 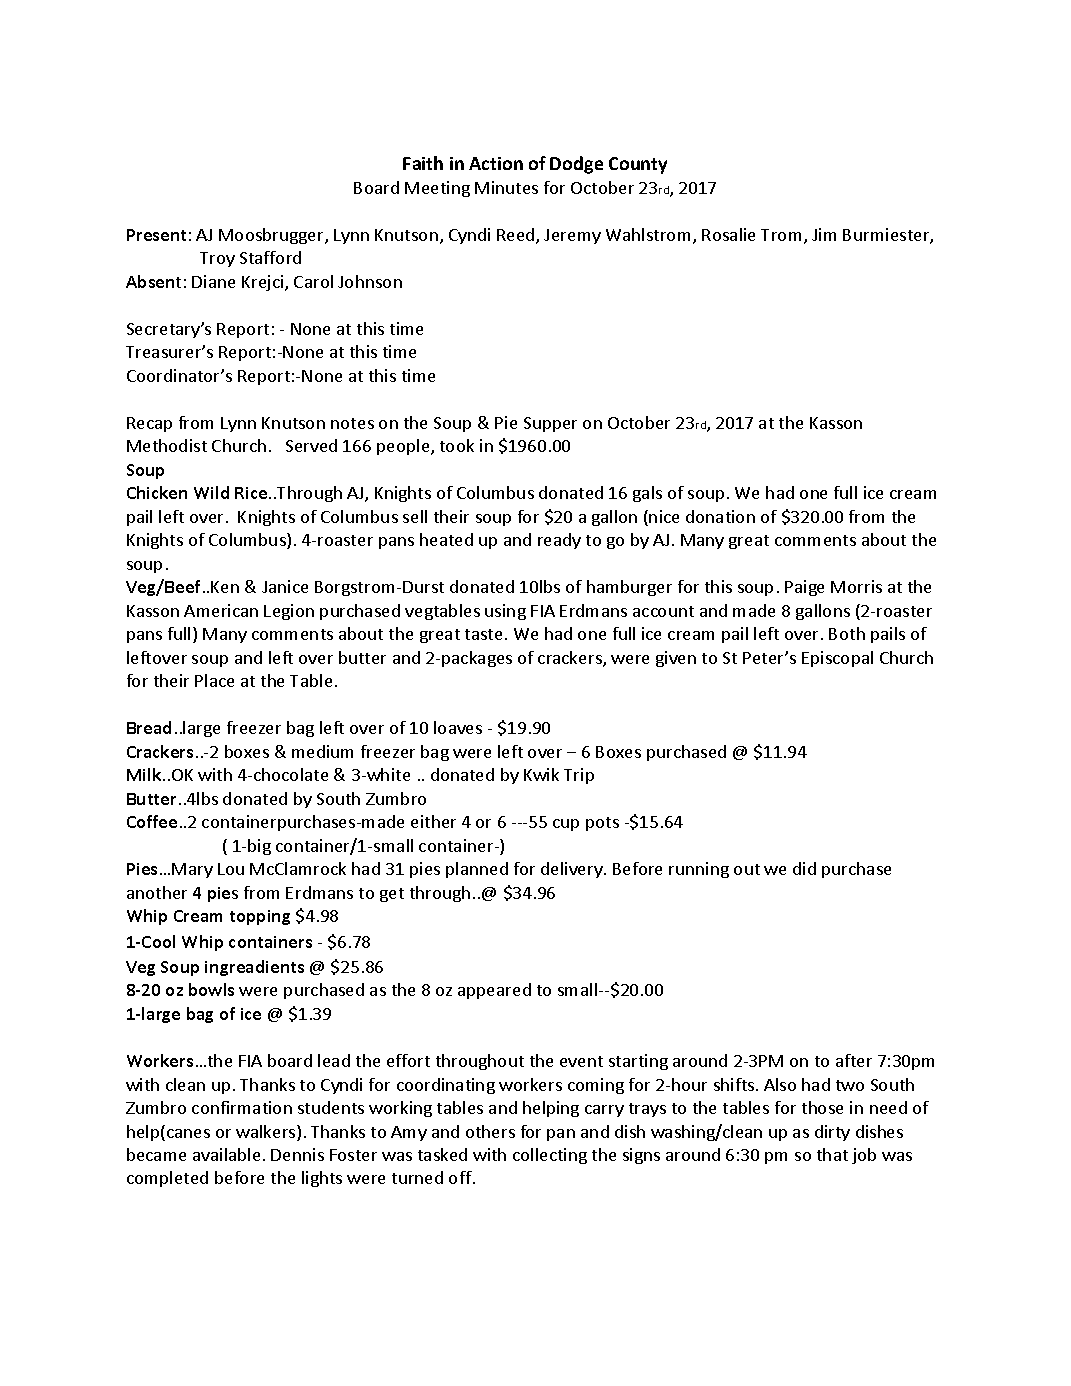 I want to click on Supper, so click(x=550, y=424).
